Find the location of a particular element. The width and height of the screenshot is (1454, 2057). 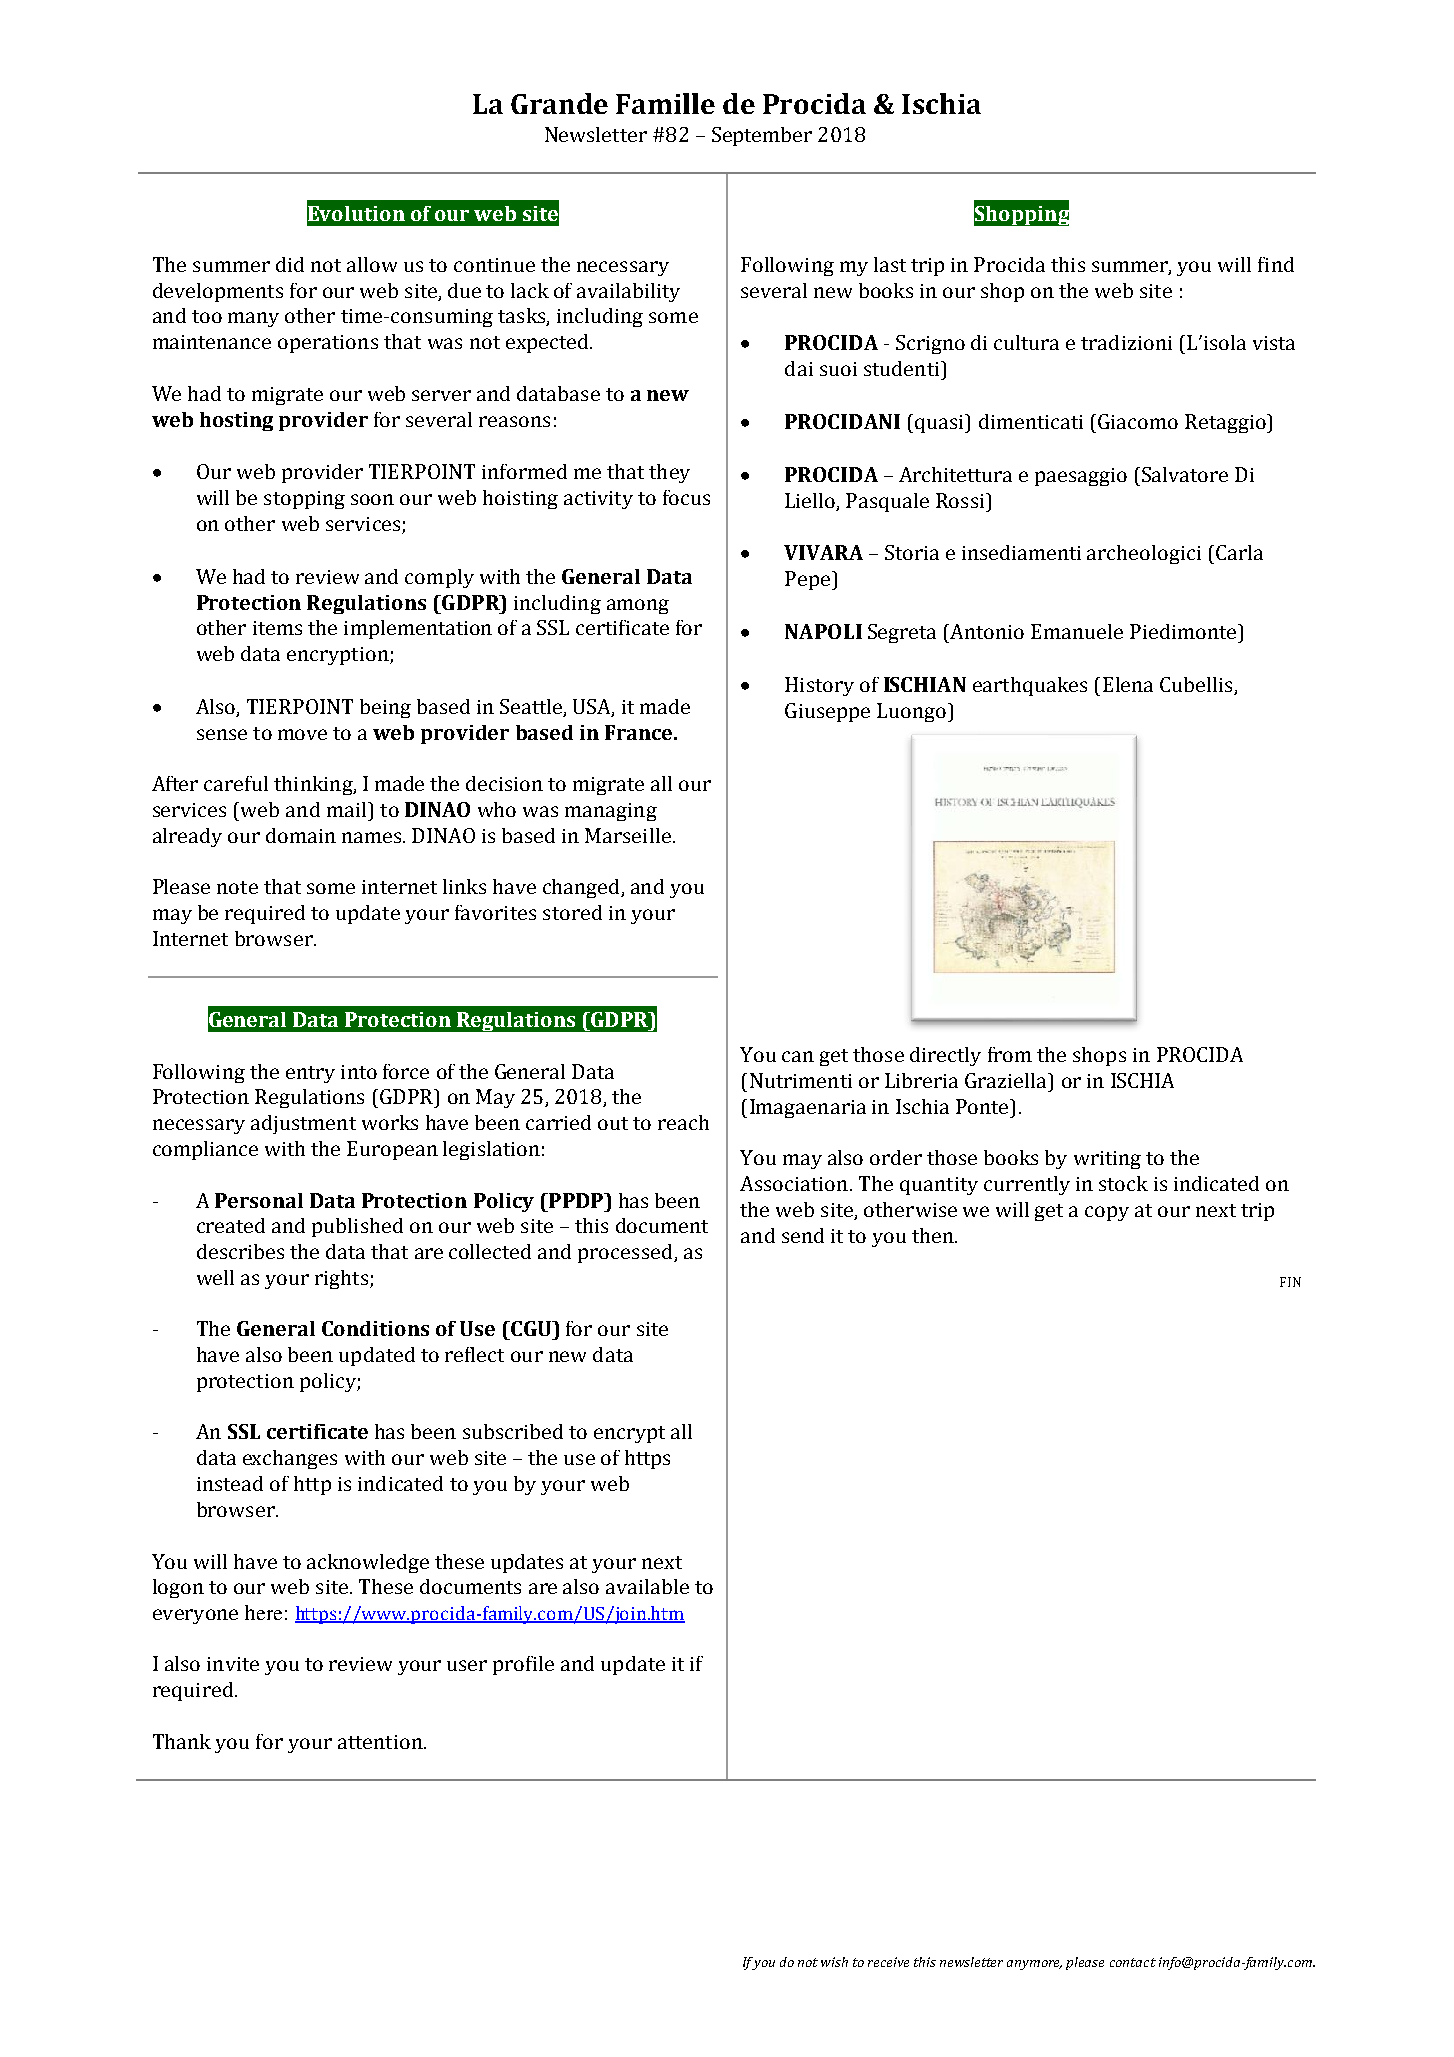

wish is located at coordinates (834, 1962).
